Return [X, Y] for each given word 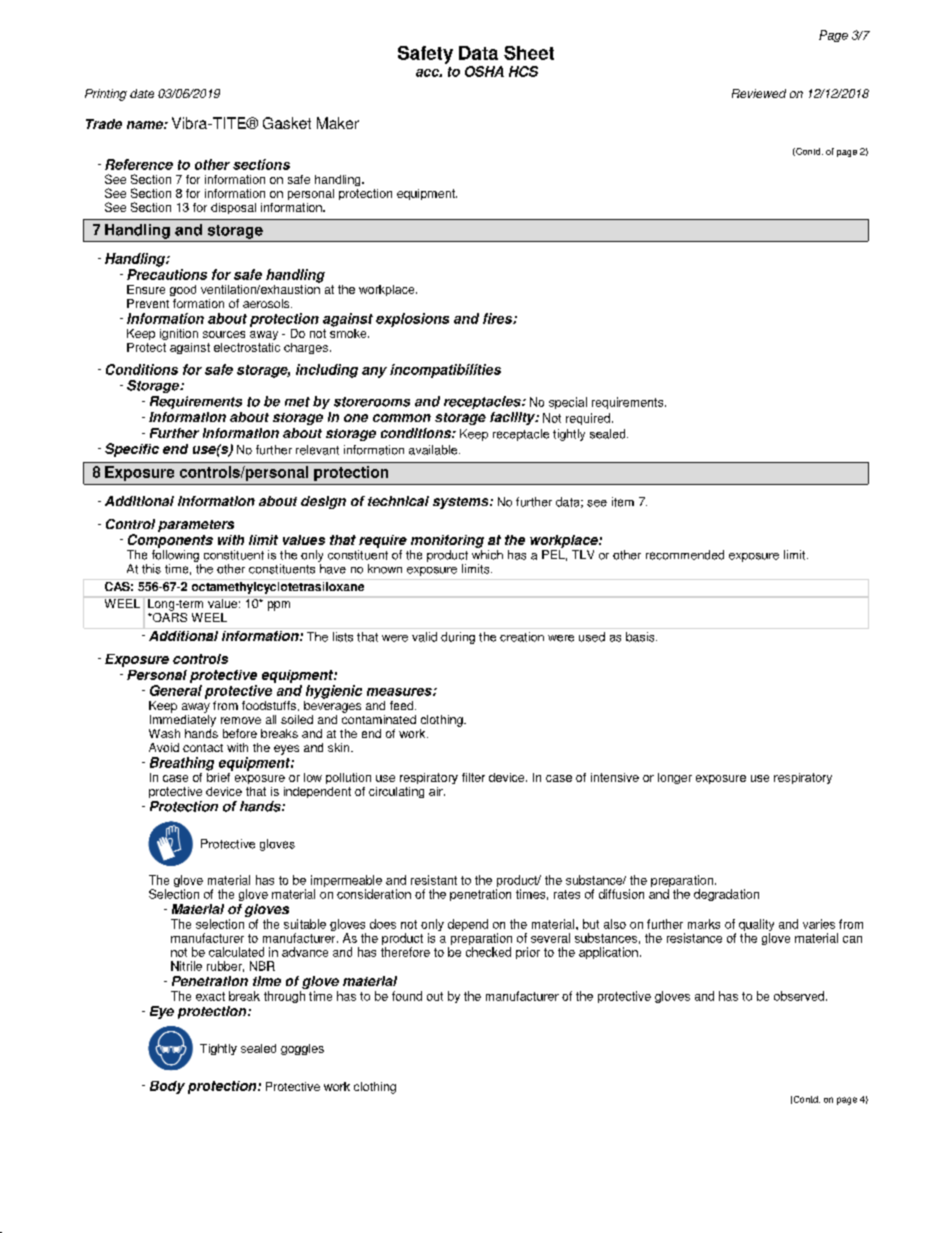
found [407, 996]
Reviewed [759, 93]
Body [167, 1087]
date [142, 93]
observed [799, 996]
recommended [685, 555]
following [175, 556]
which [487, 555]
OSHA [484, 71]
